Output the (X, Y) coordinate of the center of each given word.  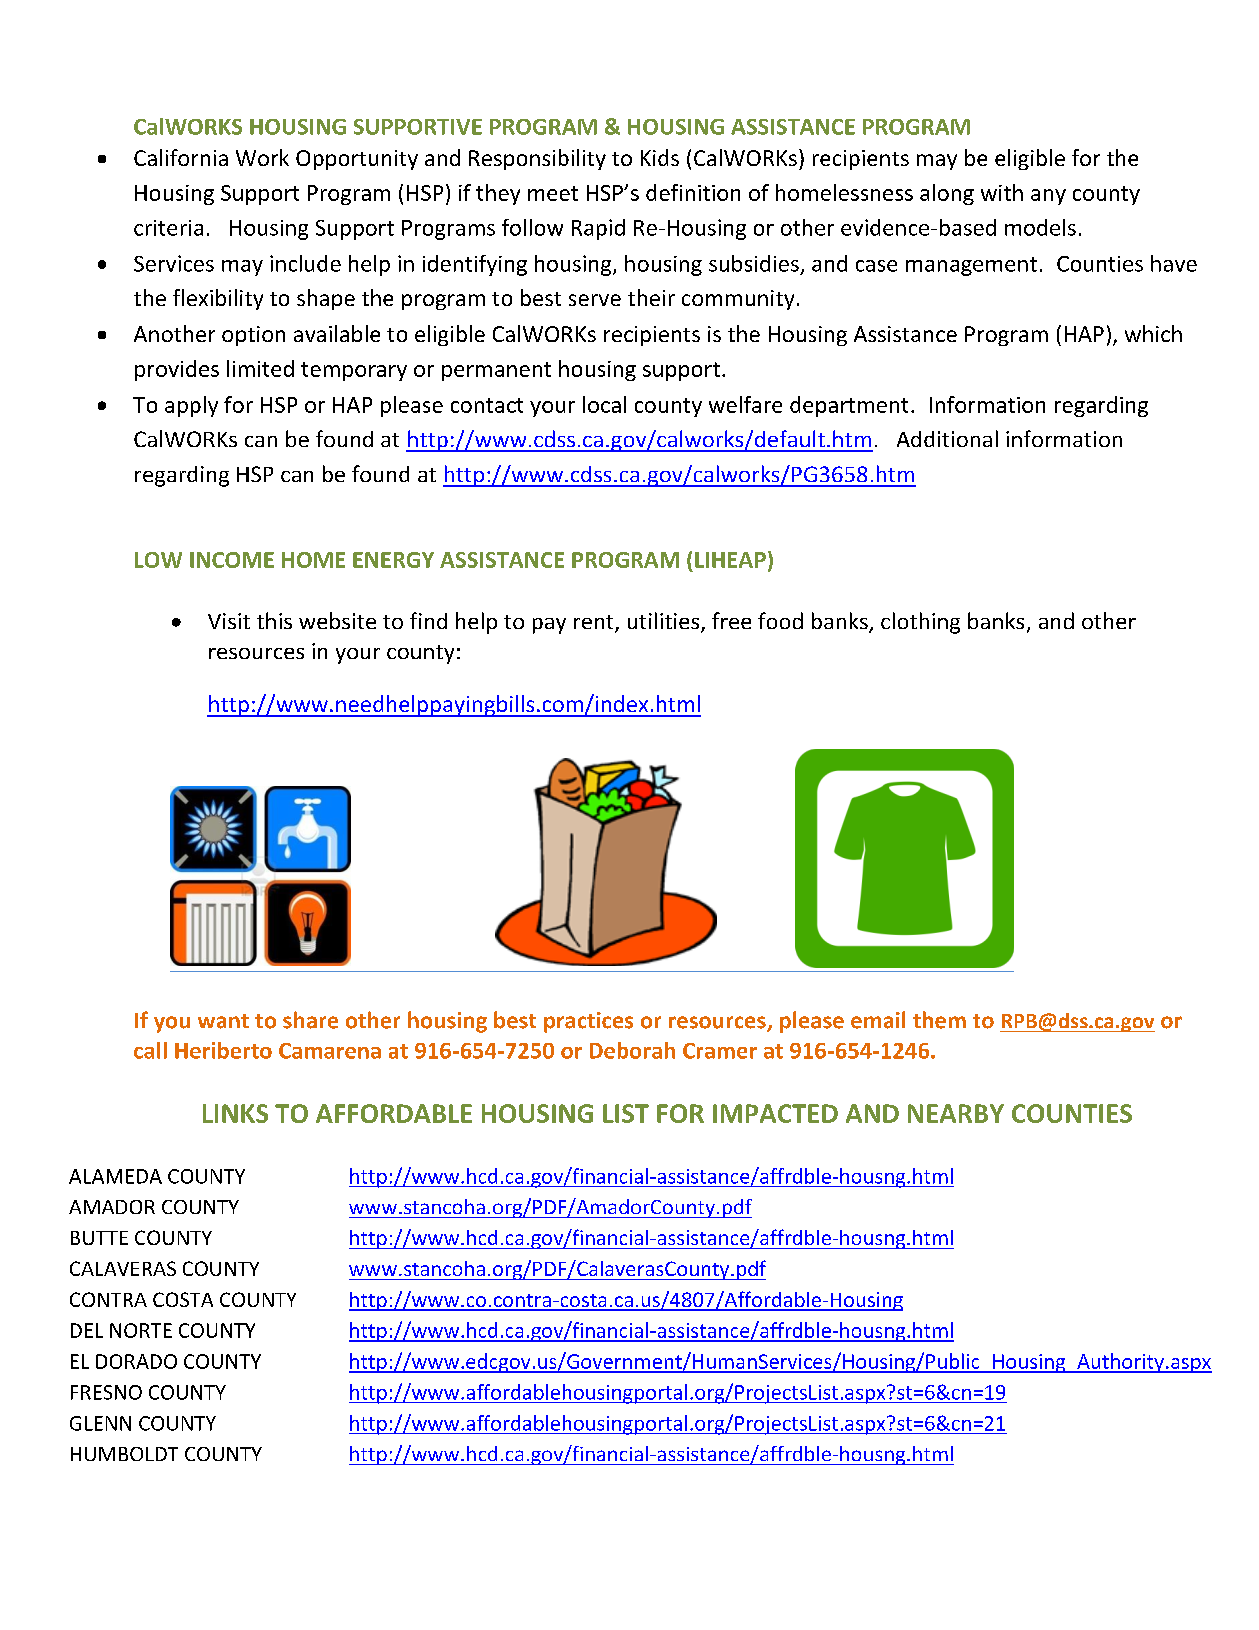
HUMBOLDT (124, 1454)
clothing (920, 623)
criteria (168, 228)
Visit (229, 621)
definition (693, 192)
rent (595, 623)
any (1048, 197)
